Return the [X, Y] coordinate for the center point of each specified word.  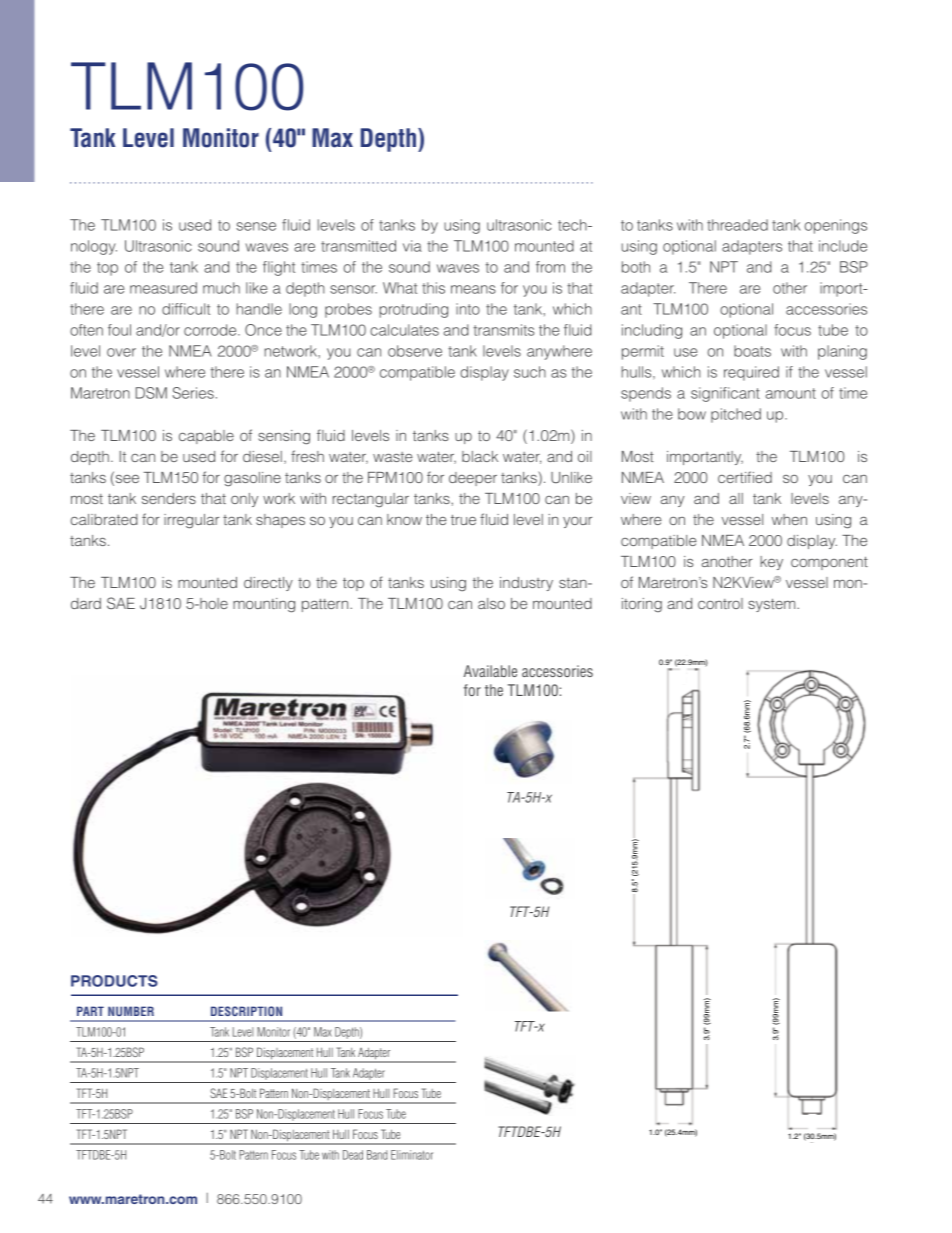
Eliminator [412, 1155]
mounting [264, 605]
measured [163, 288]
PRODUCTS [114, 981]
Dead [353, 1155]
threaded [737, 225]
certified [745, 477]
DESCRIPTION [246, 1011]
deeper [473, 479]
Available [490, 671]
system [773, 605]
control [720, 603]
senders [169, 498]
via [412, 246]
